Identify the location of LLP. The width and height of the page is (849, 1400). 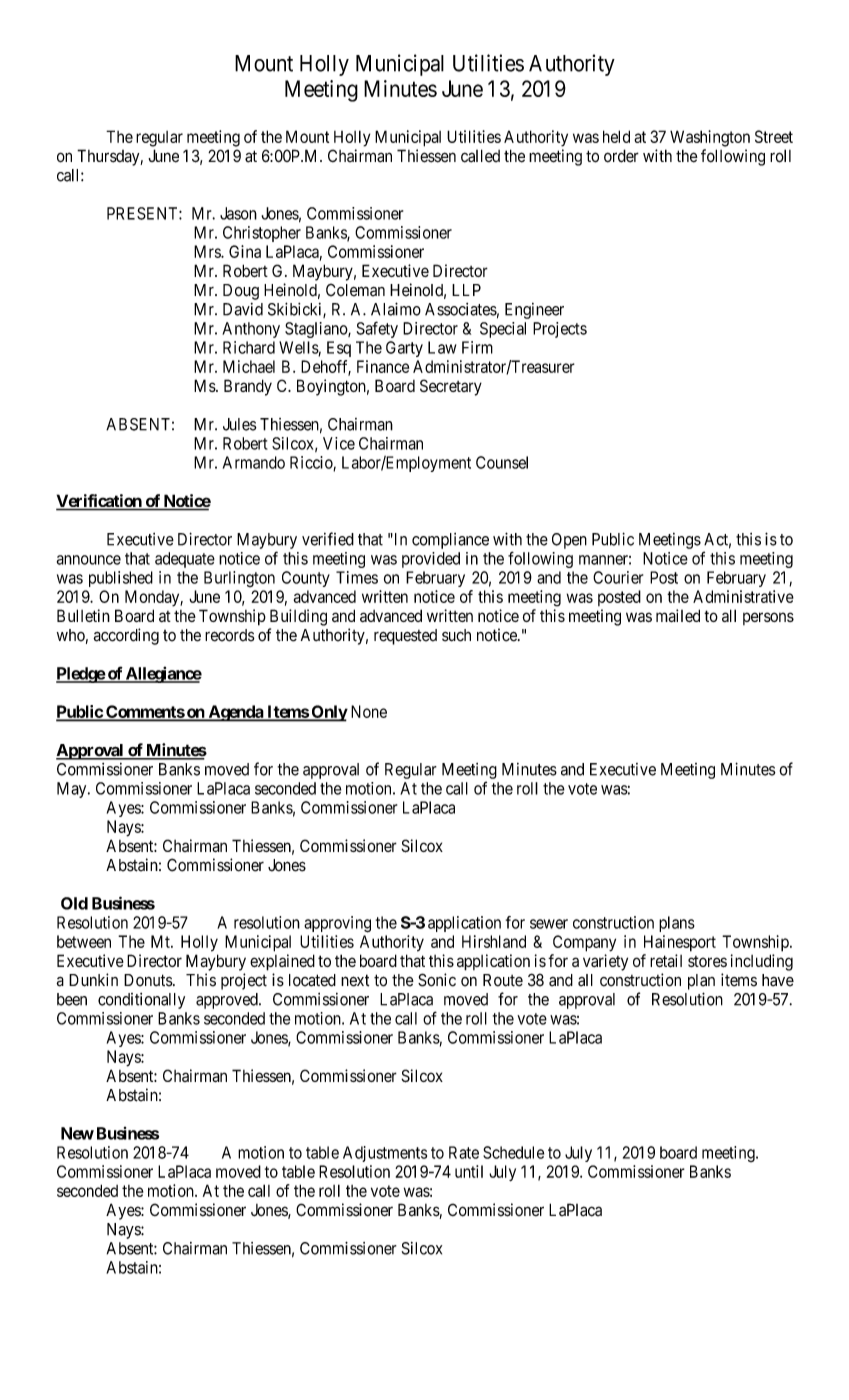
(466, 290).
